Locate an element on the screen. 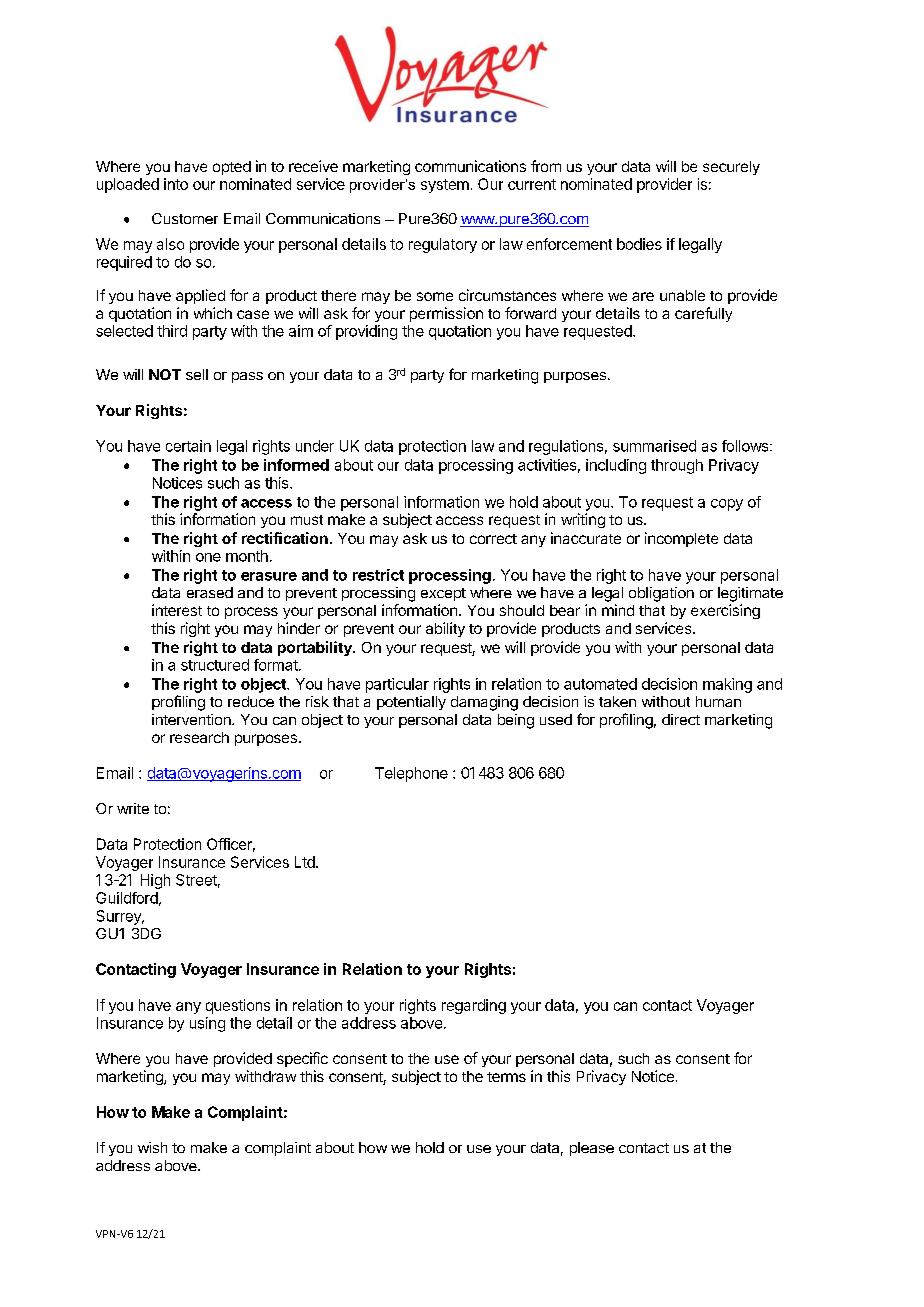 This screenshot has height=1307, width=924. making is located at coordinates (727, 685).
